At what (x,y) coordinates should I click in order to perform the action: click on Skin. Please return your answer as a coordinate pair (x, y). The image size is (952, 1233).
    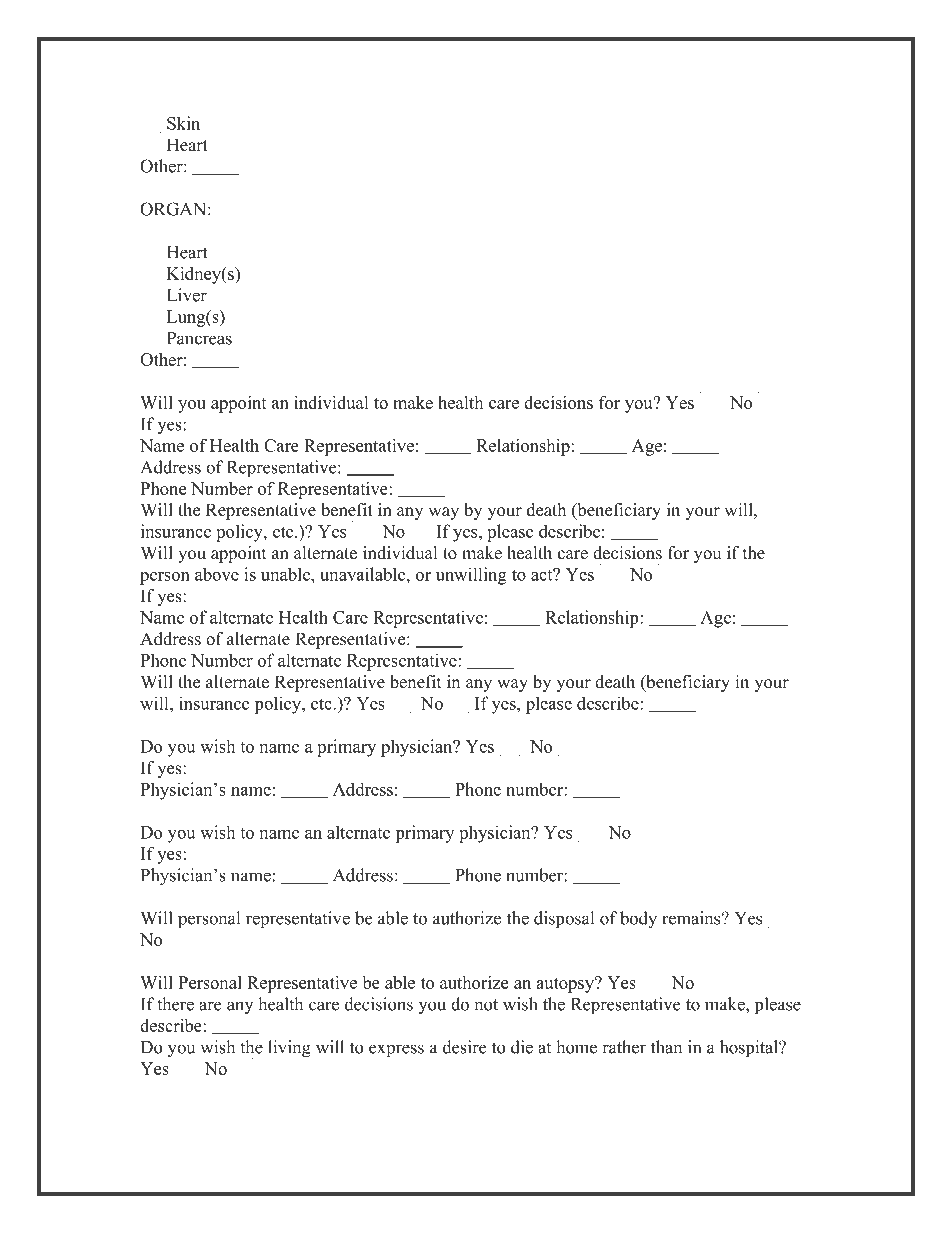
    Looking at the image, I should click on (183, 123).
